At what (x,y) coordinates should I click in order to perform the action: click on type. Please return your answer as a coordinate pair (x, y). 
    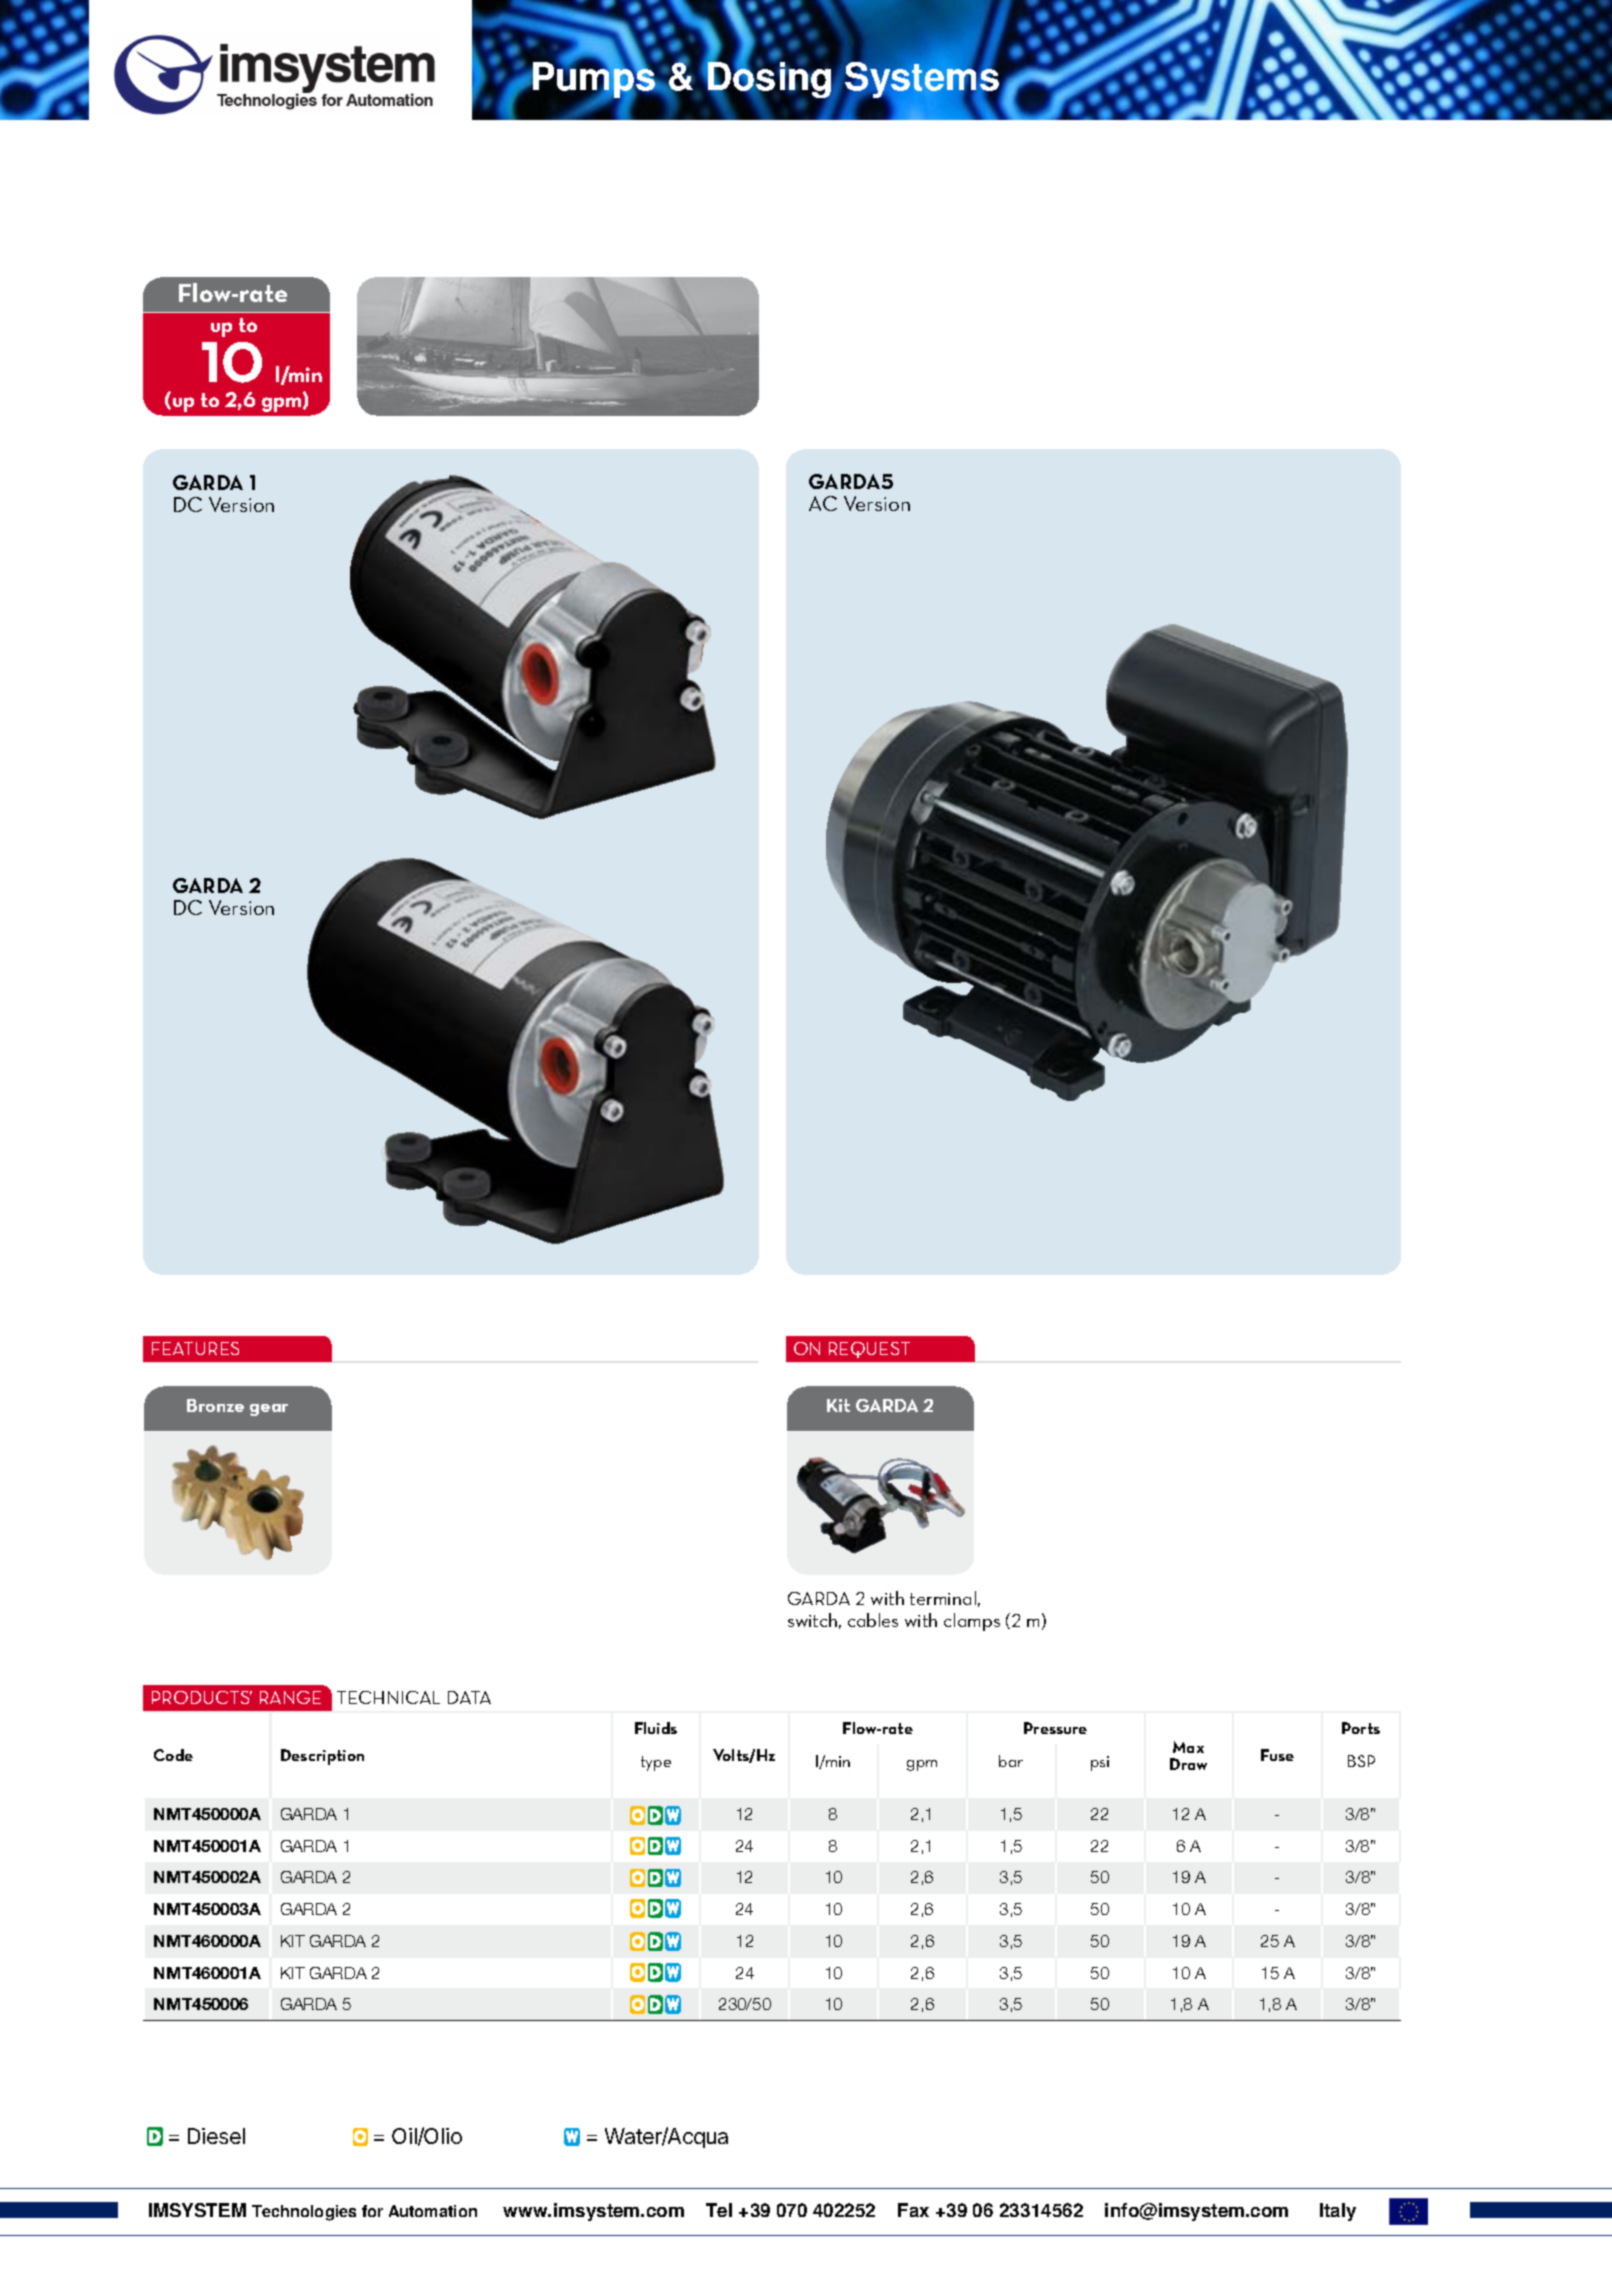
    Looking at the image, I should click on (656, 1763).
